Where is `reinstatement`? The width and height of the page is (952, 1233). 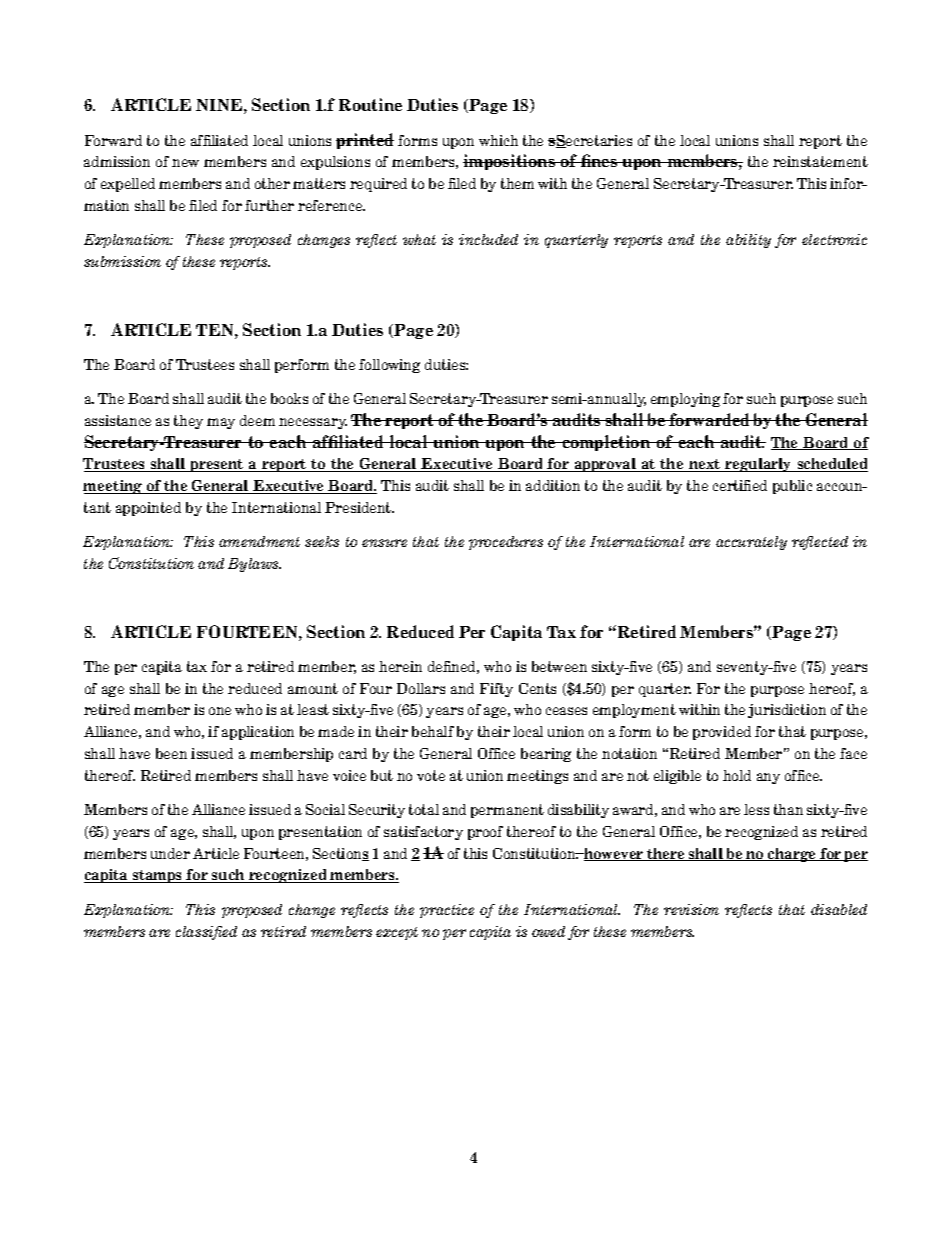
reinstatement is located at coordinates (820, 161).
